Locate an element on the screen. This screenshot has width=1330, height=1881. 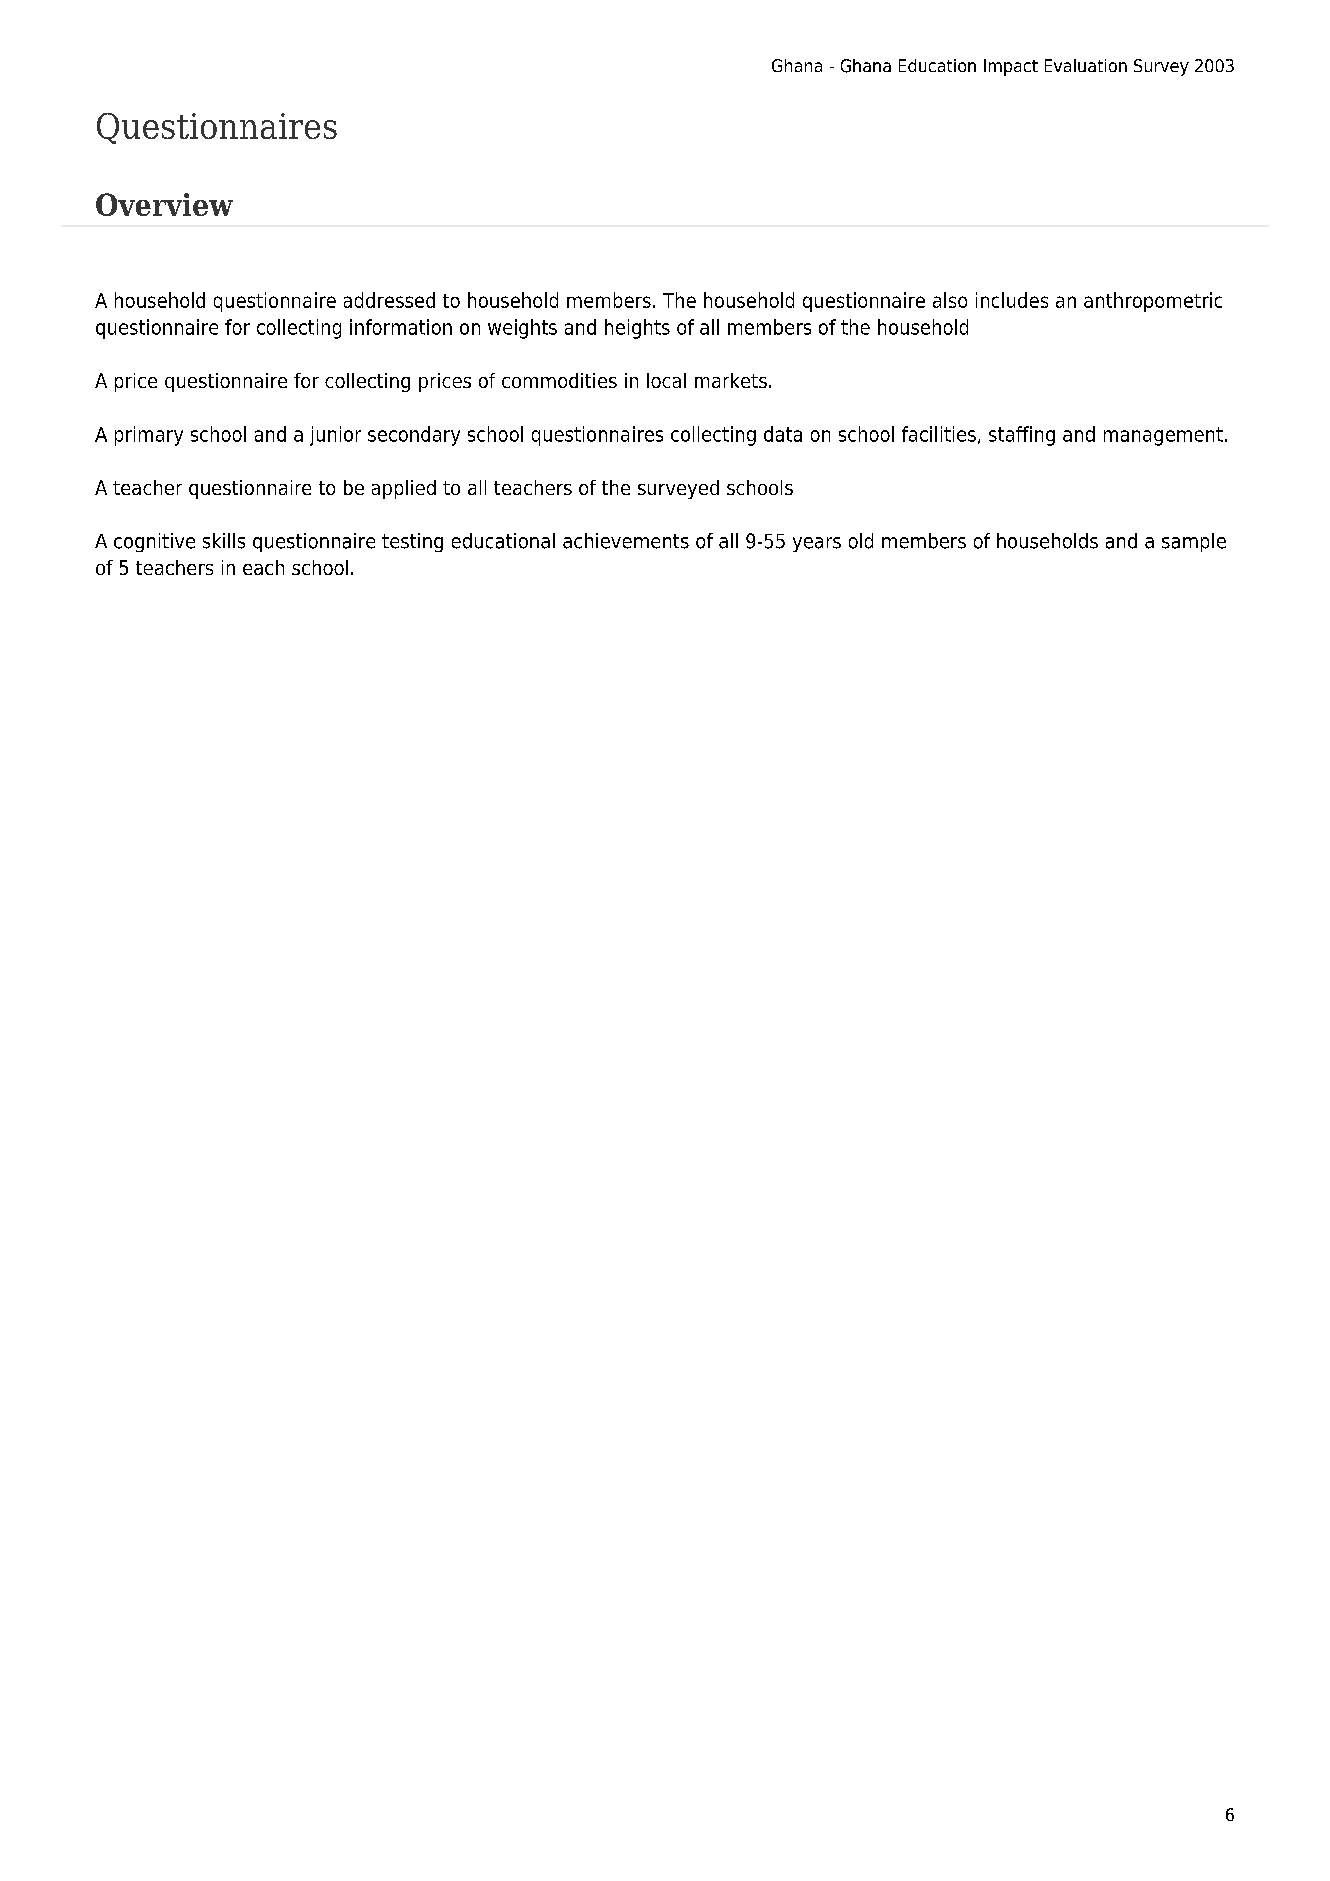
junior is located at coordinates (335, 436).
